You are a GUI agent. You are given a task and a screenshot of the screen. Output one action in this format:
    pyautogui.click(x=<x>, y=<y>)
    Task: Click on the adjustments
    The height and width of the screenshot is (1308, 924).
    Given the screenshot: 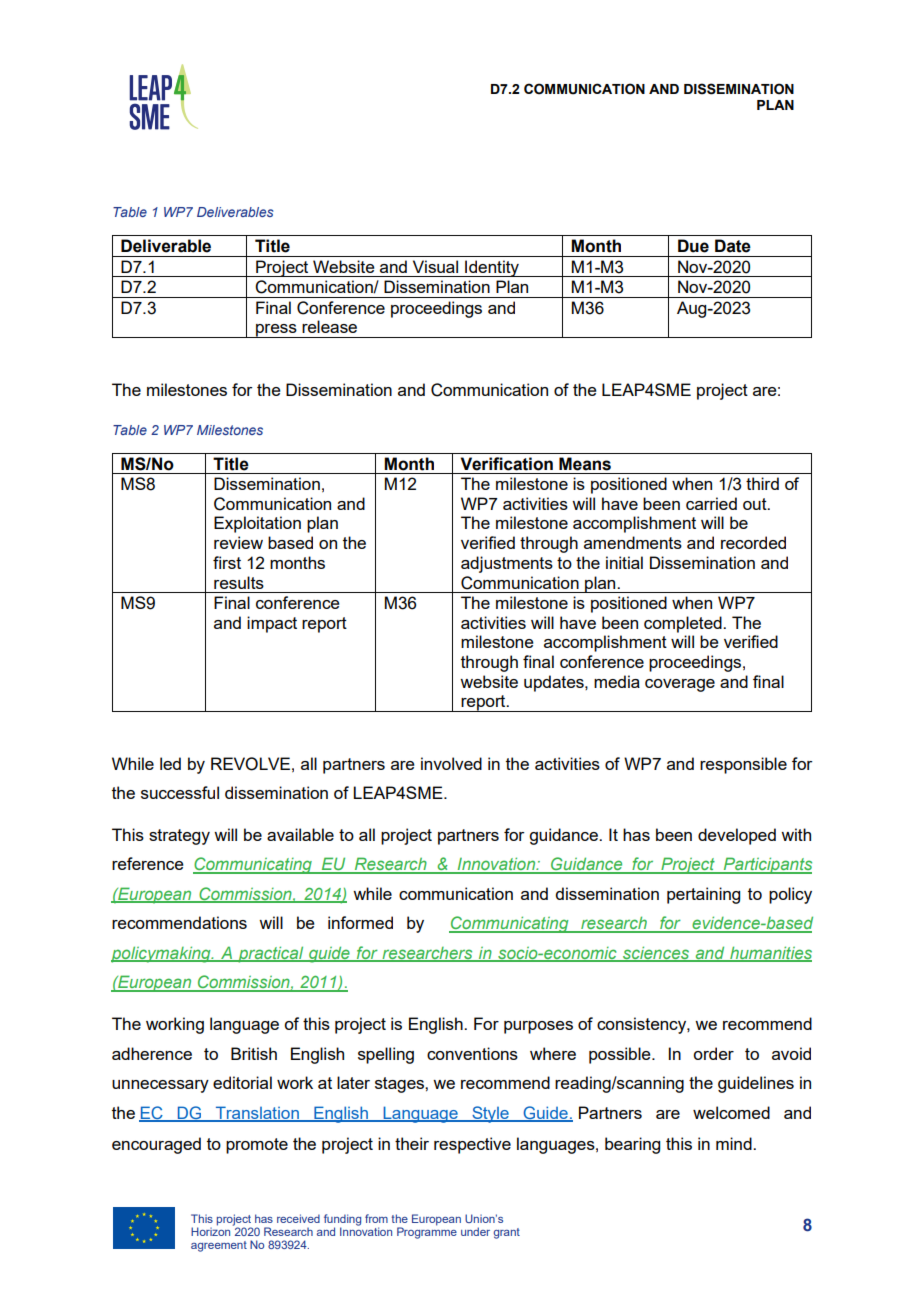 What is the action you would take?
    pyautogui.click(x=507, y=564)
